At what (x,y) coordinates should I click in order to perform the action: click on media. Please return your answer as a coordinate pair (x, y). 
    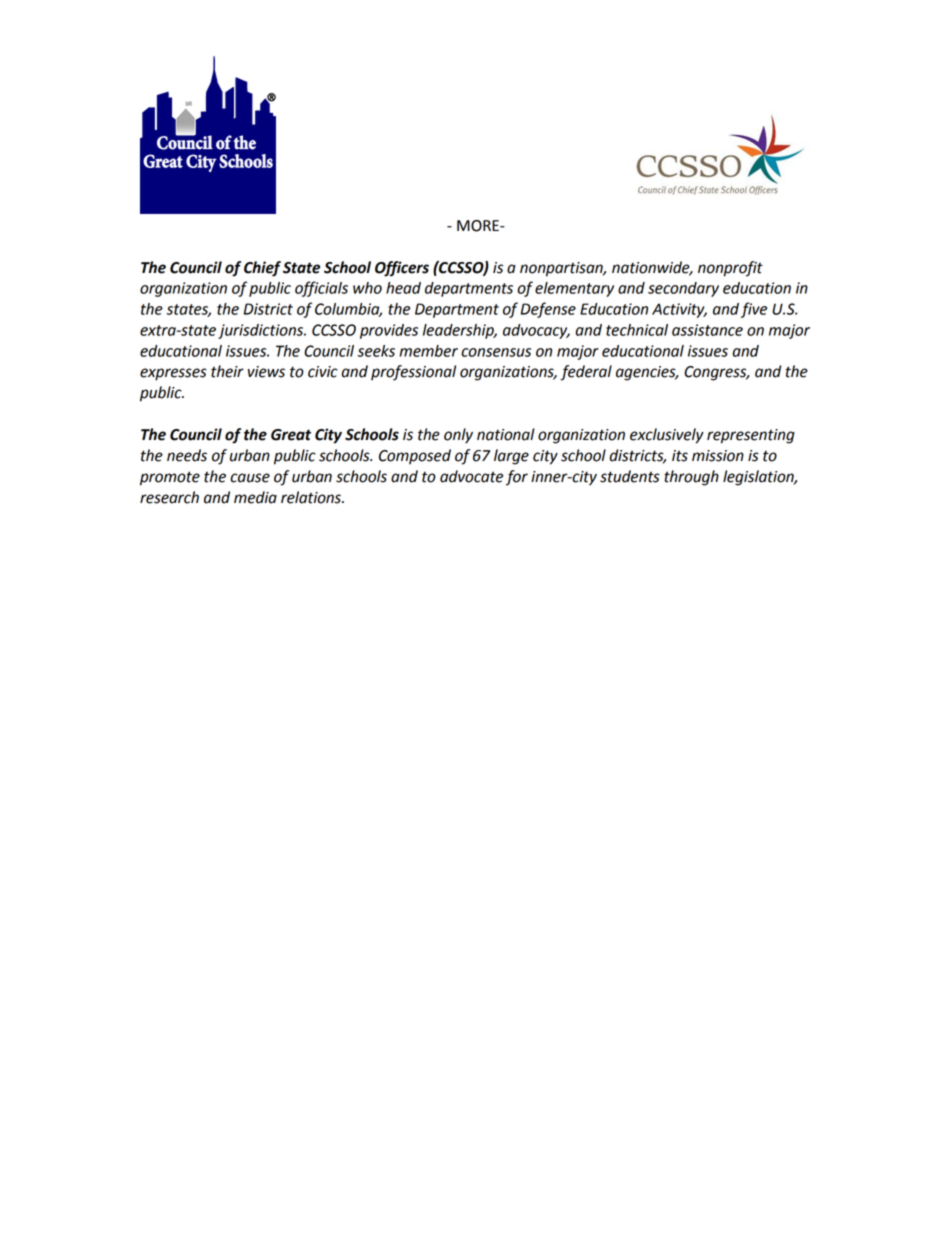
    Looking at the image, I should click on (255, 497).
